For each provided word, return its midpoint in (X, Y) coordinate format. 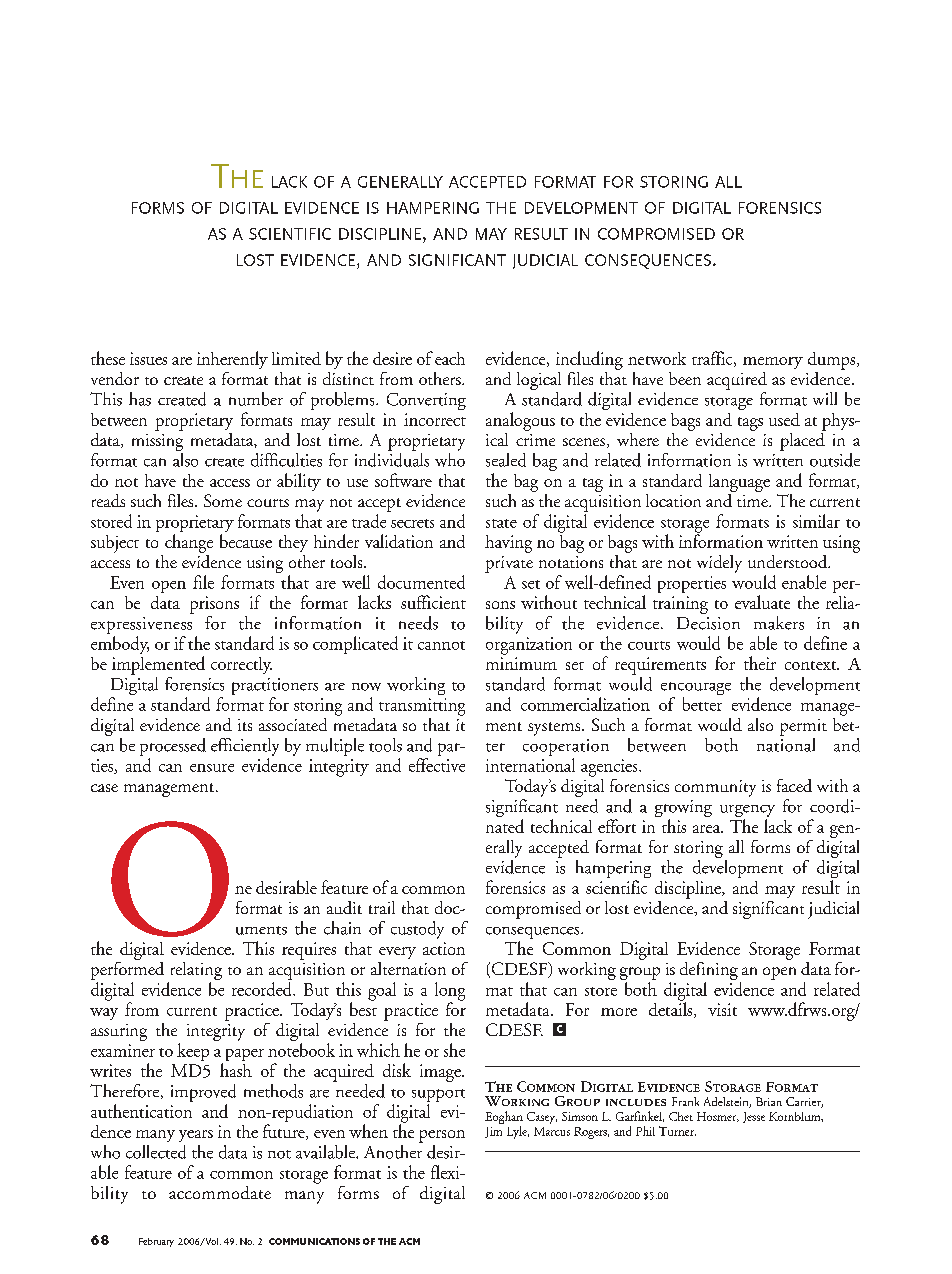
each (450, 358)
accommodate (220, 1192)
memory (773, 363)
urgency (747, 812)
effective (437, 765)
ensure (212, 768)
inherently (232, 360)
